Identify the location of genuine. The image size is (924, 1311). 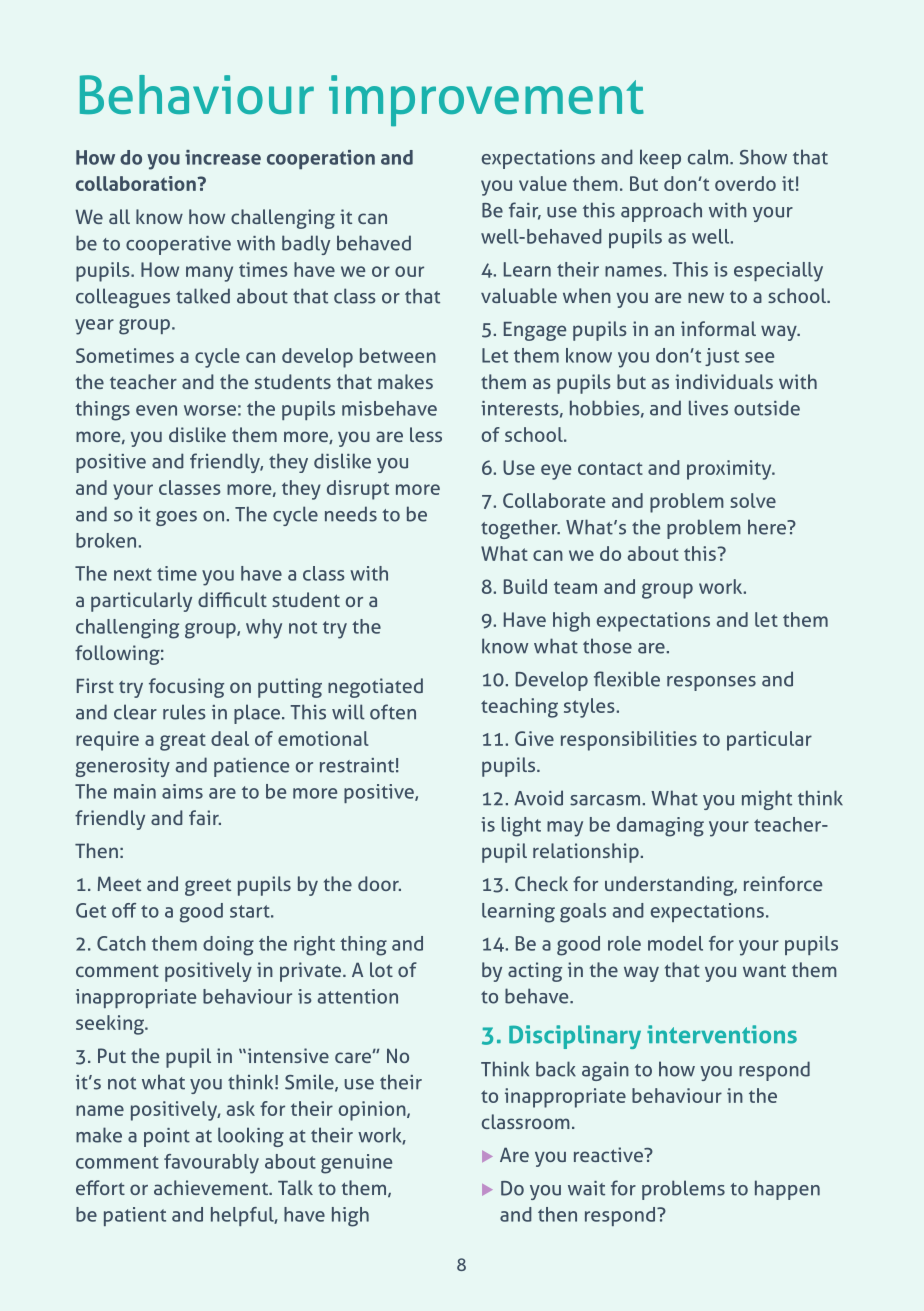
(356, 1164).
